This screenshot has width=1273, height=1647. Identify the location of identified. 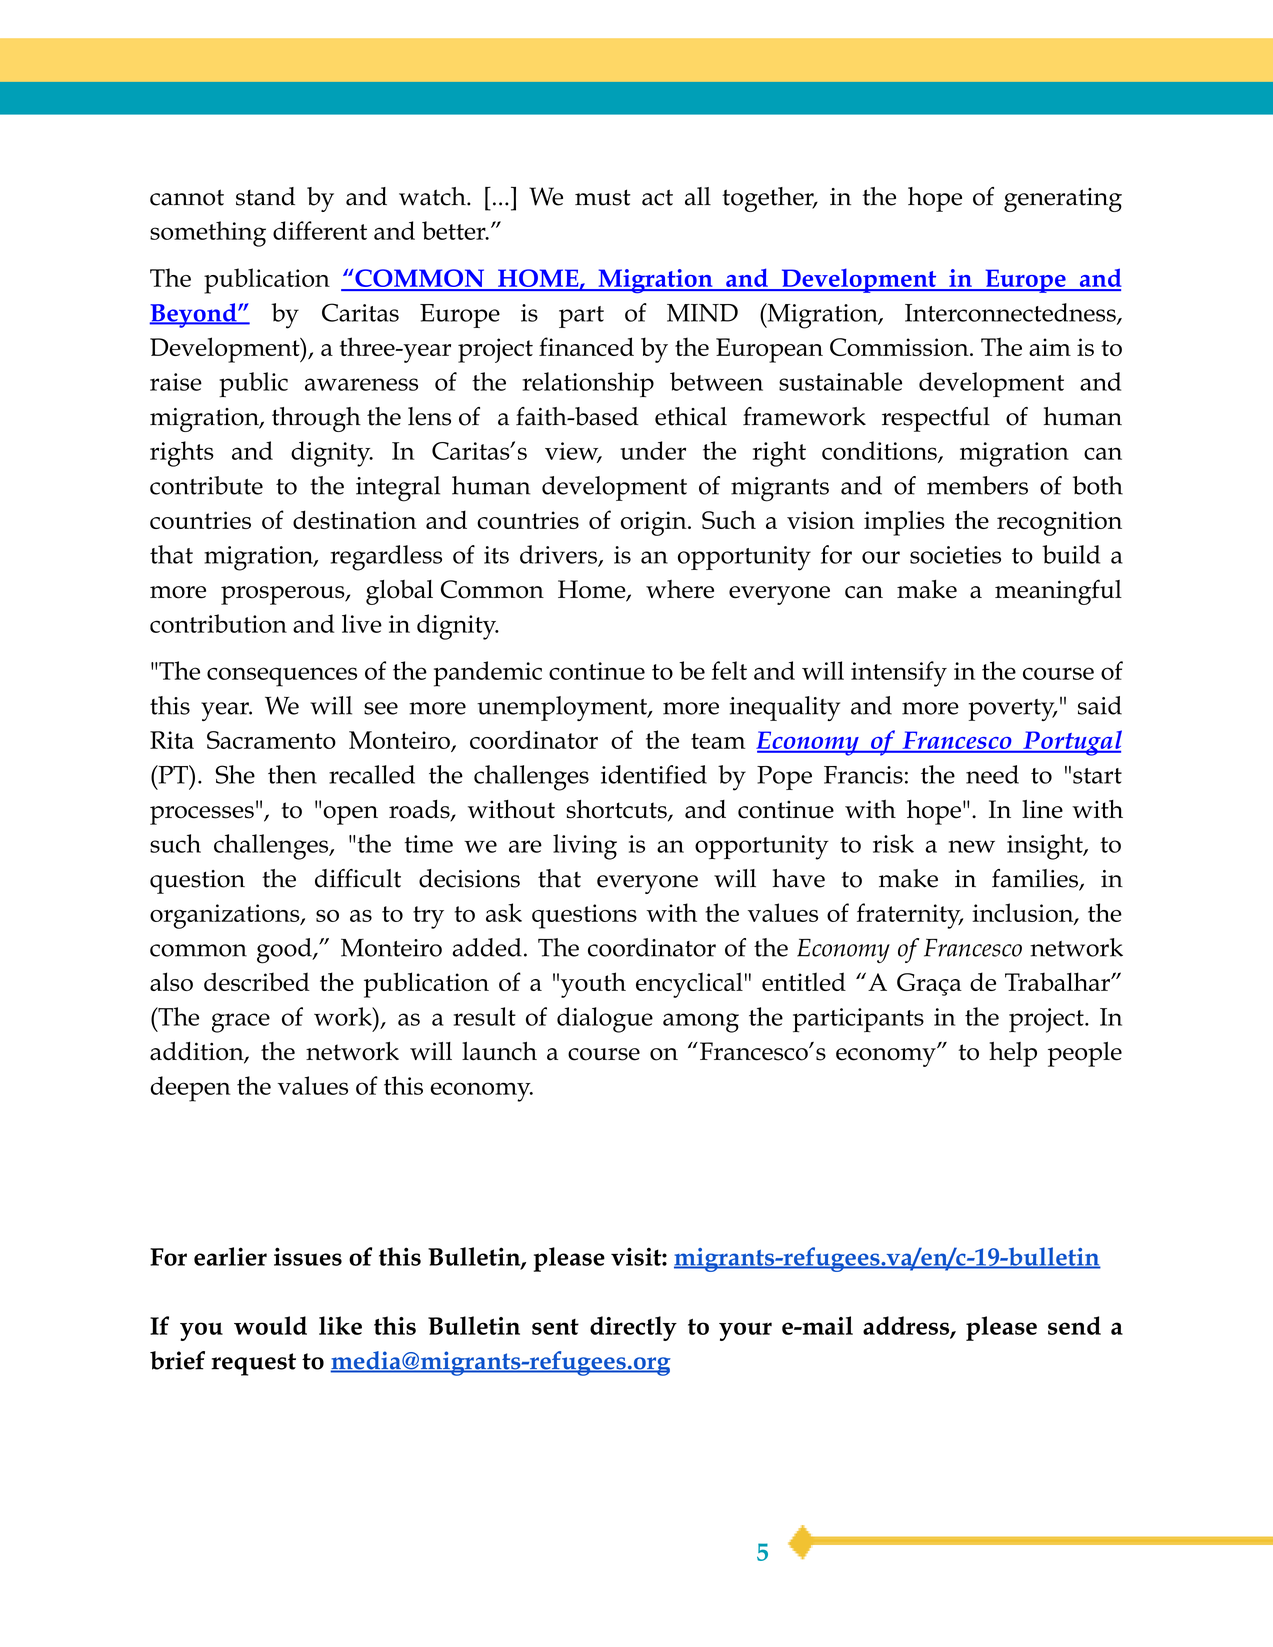
(654, 774).
